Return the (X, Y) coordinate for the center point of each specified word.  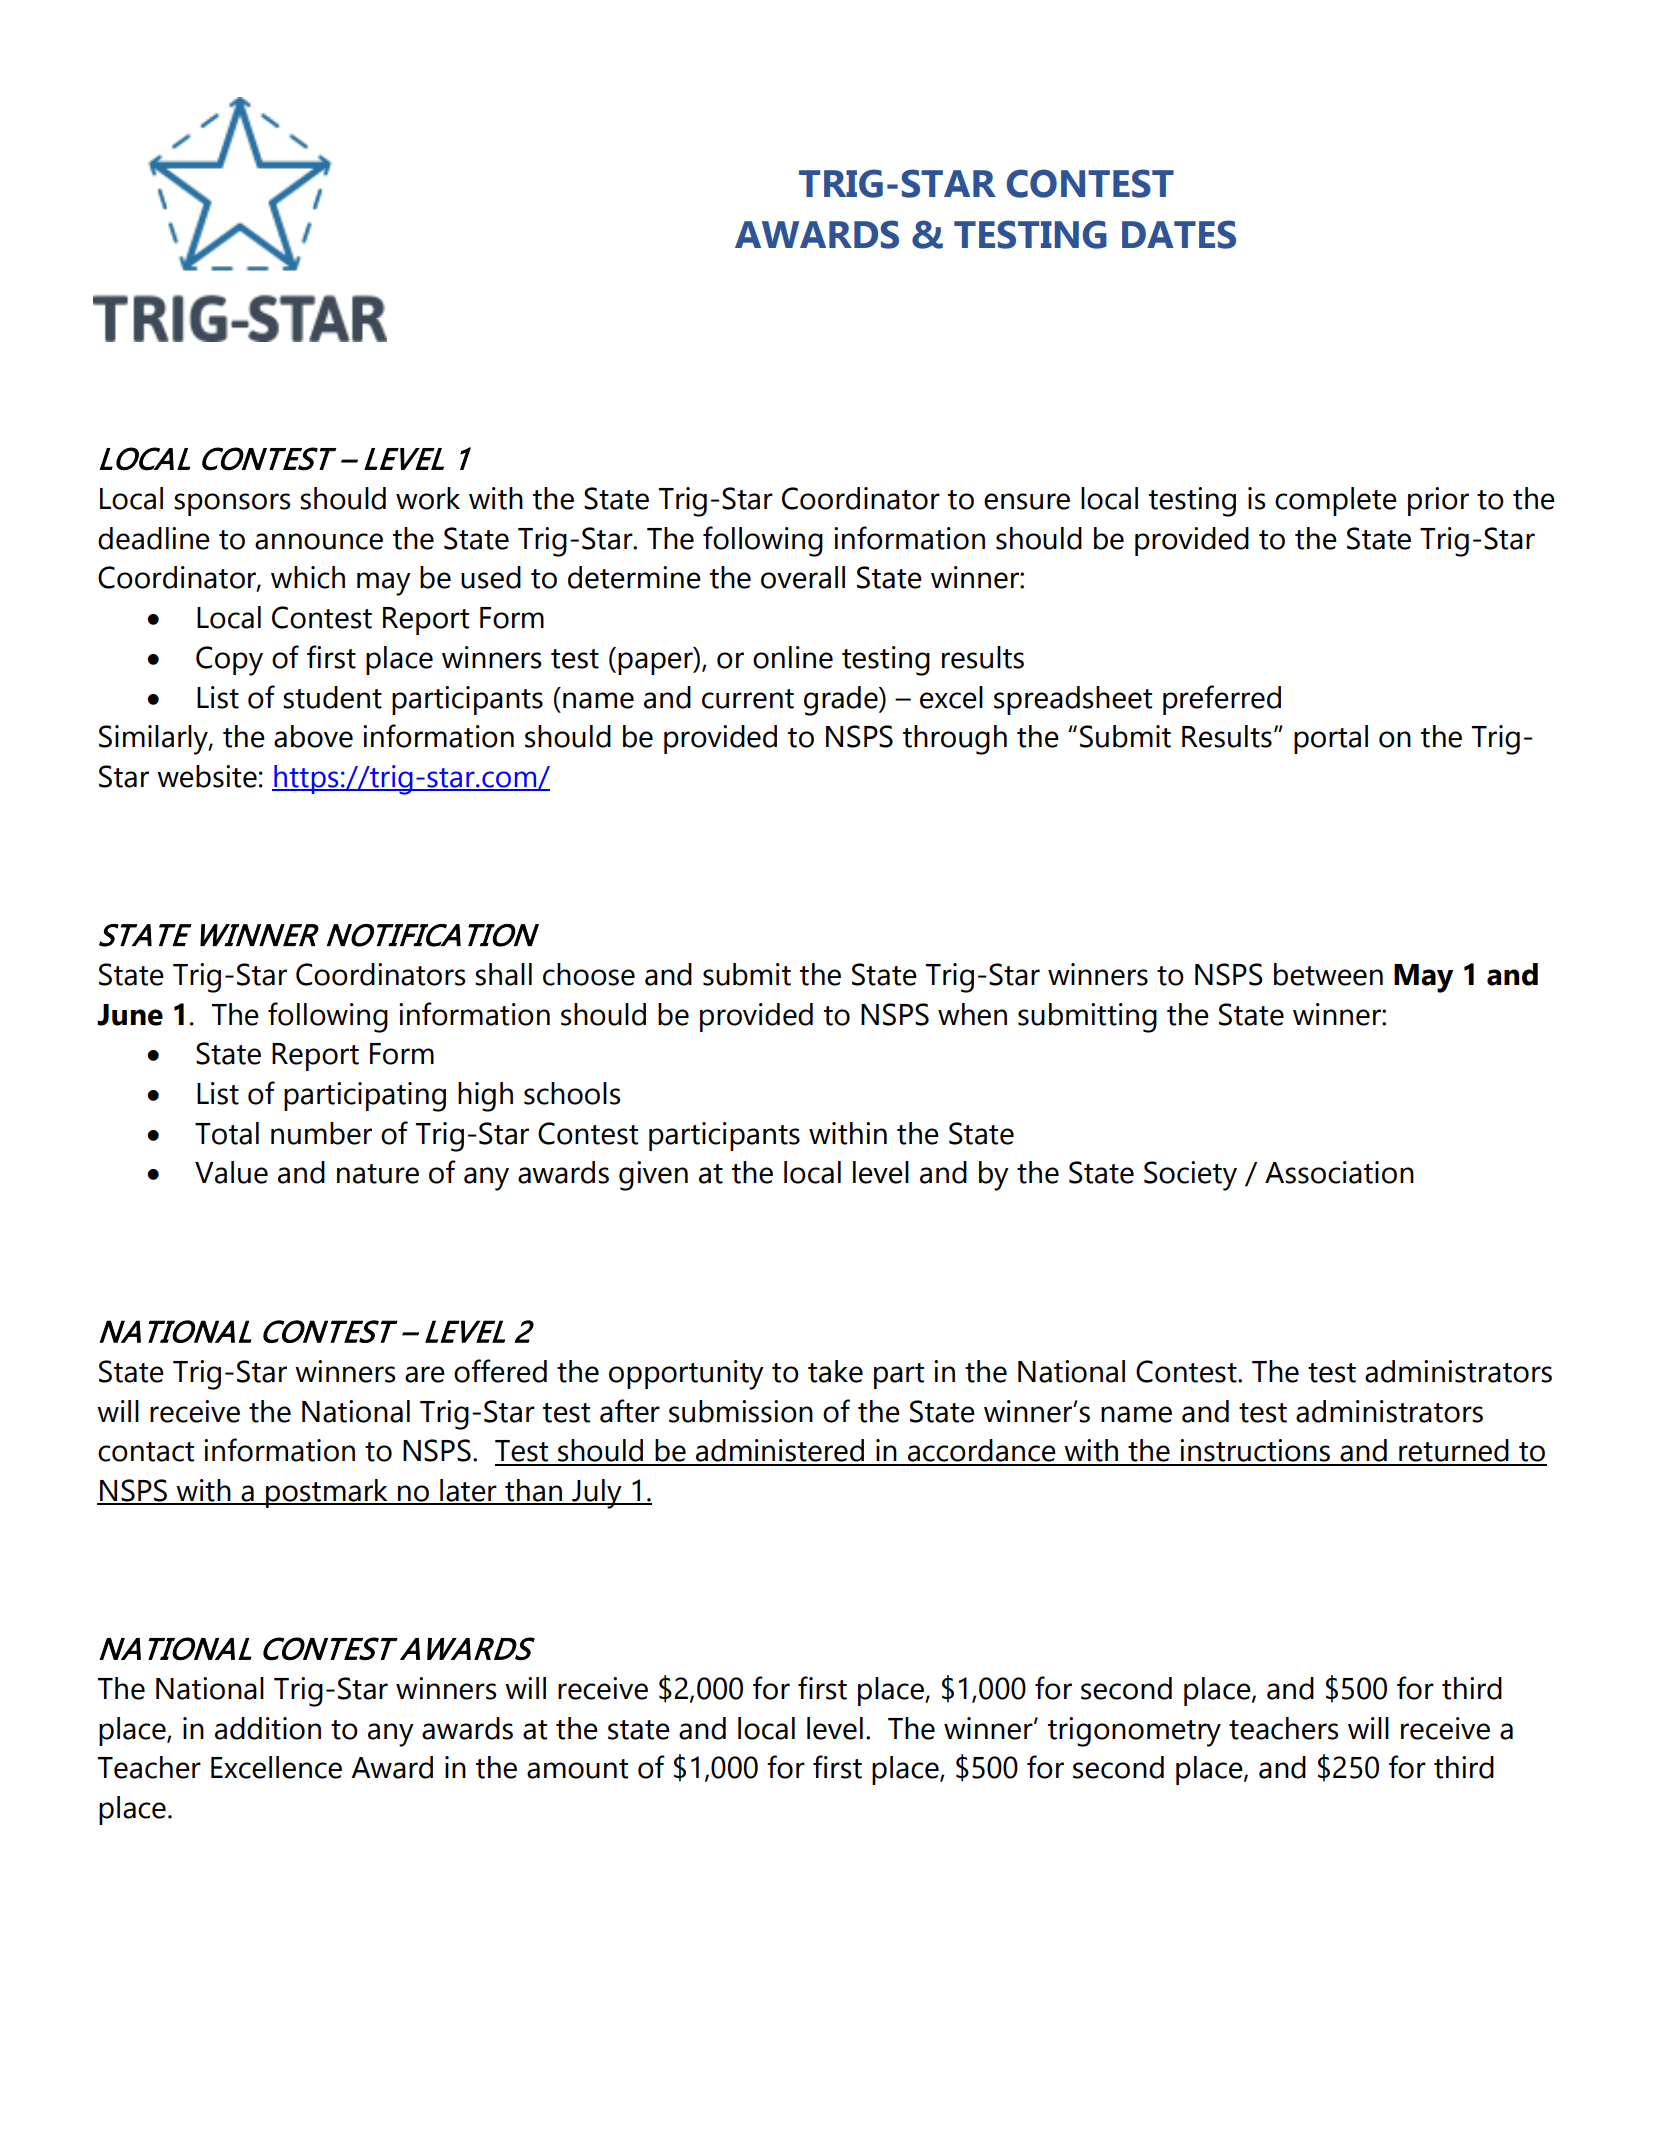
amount (577, 1769)
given (653, 1176)
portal (1331, 739)
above (313, 736)
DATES (1179, 234)
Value (231, 1172)
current (748, 699)
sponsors (232, 504)
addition (268, 1728)
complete (1336, 501)
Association (1339, 1172)
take (835, 1371)
